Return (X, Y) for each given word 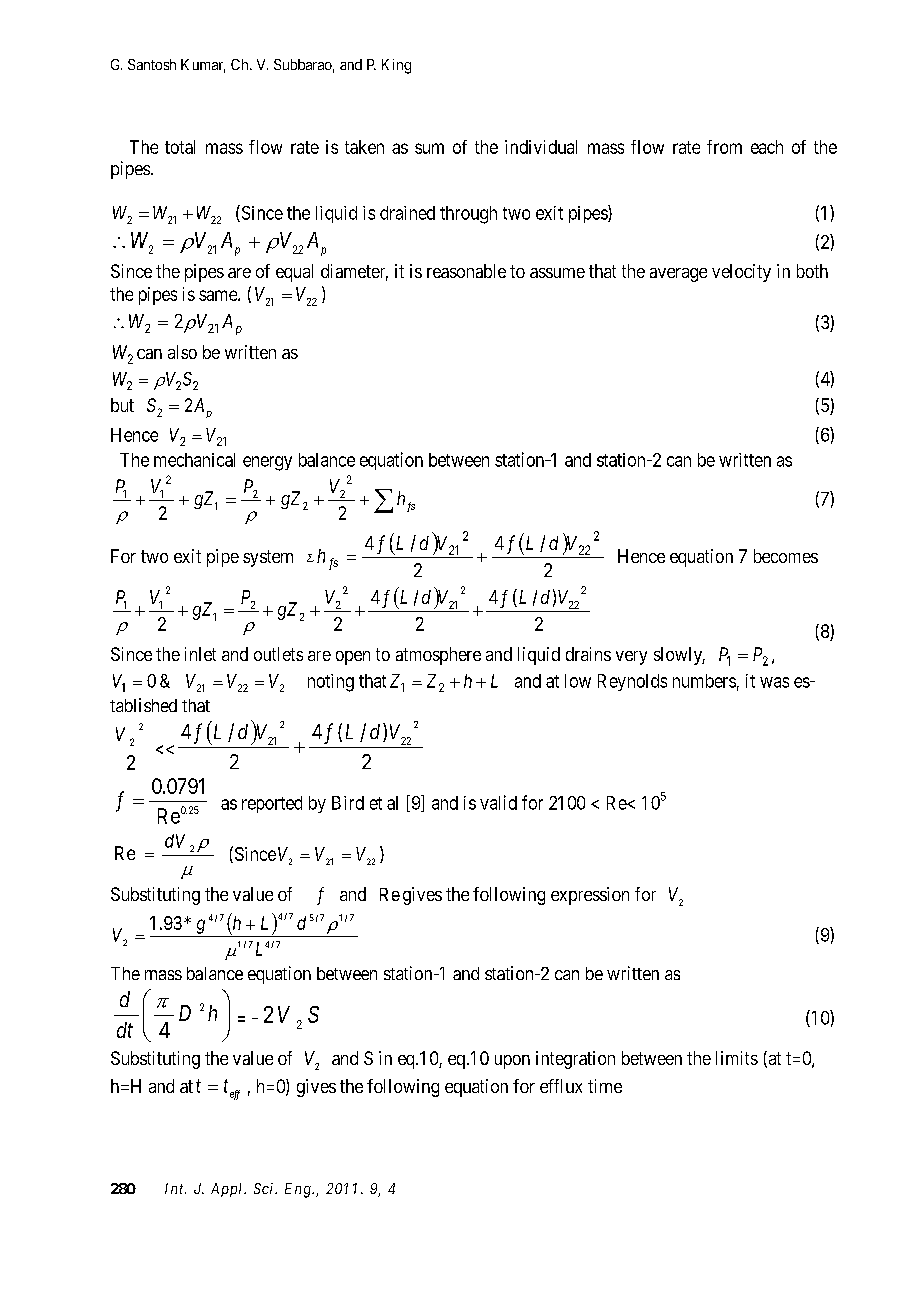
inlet (200, 654)
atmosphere (438, 656)
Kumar (203, 66)
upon (512, 1062)
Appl (228, 1190)
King (396, 66)
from (724, 147)
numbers (704, 681)
